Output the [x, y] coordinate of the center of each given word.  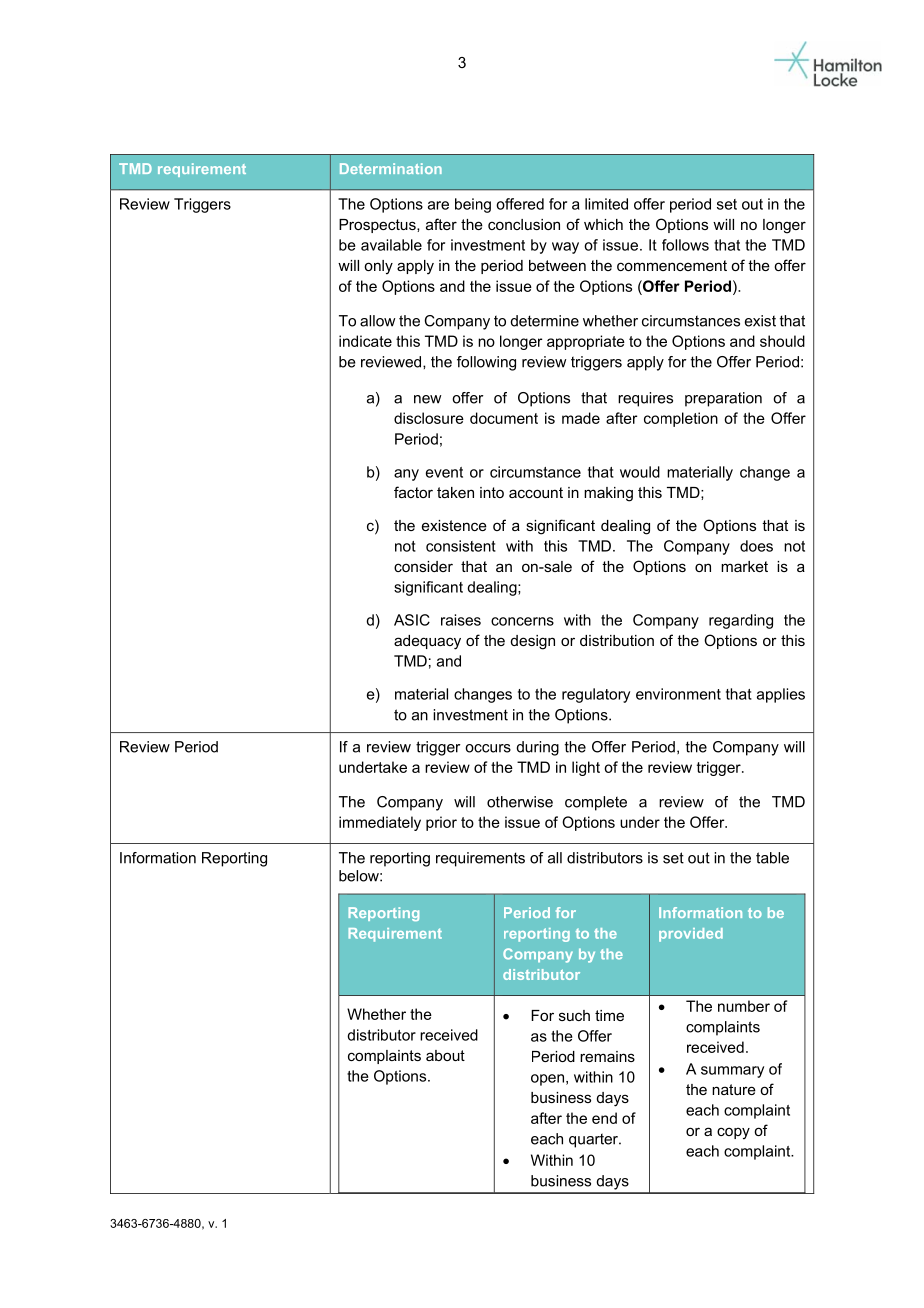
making [608, 494]
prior [441, 823]
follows [685, 245]
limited [606, 204]
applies [781, 695]
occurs [488, 748]
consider [423, 566]
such [574, 1015]
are [438, 205]
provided [691, 935]
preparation [723, 399]
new [427, 399]
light [586, 768]
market [744, 566]
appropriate [586, 342]
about [445, 1055]
